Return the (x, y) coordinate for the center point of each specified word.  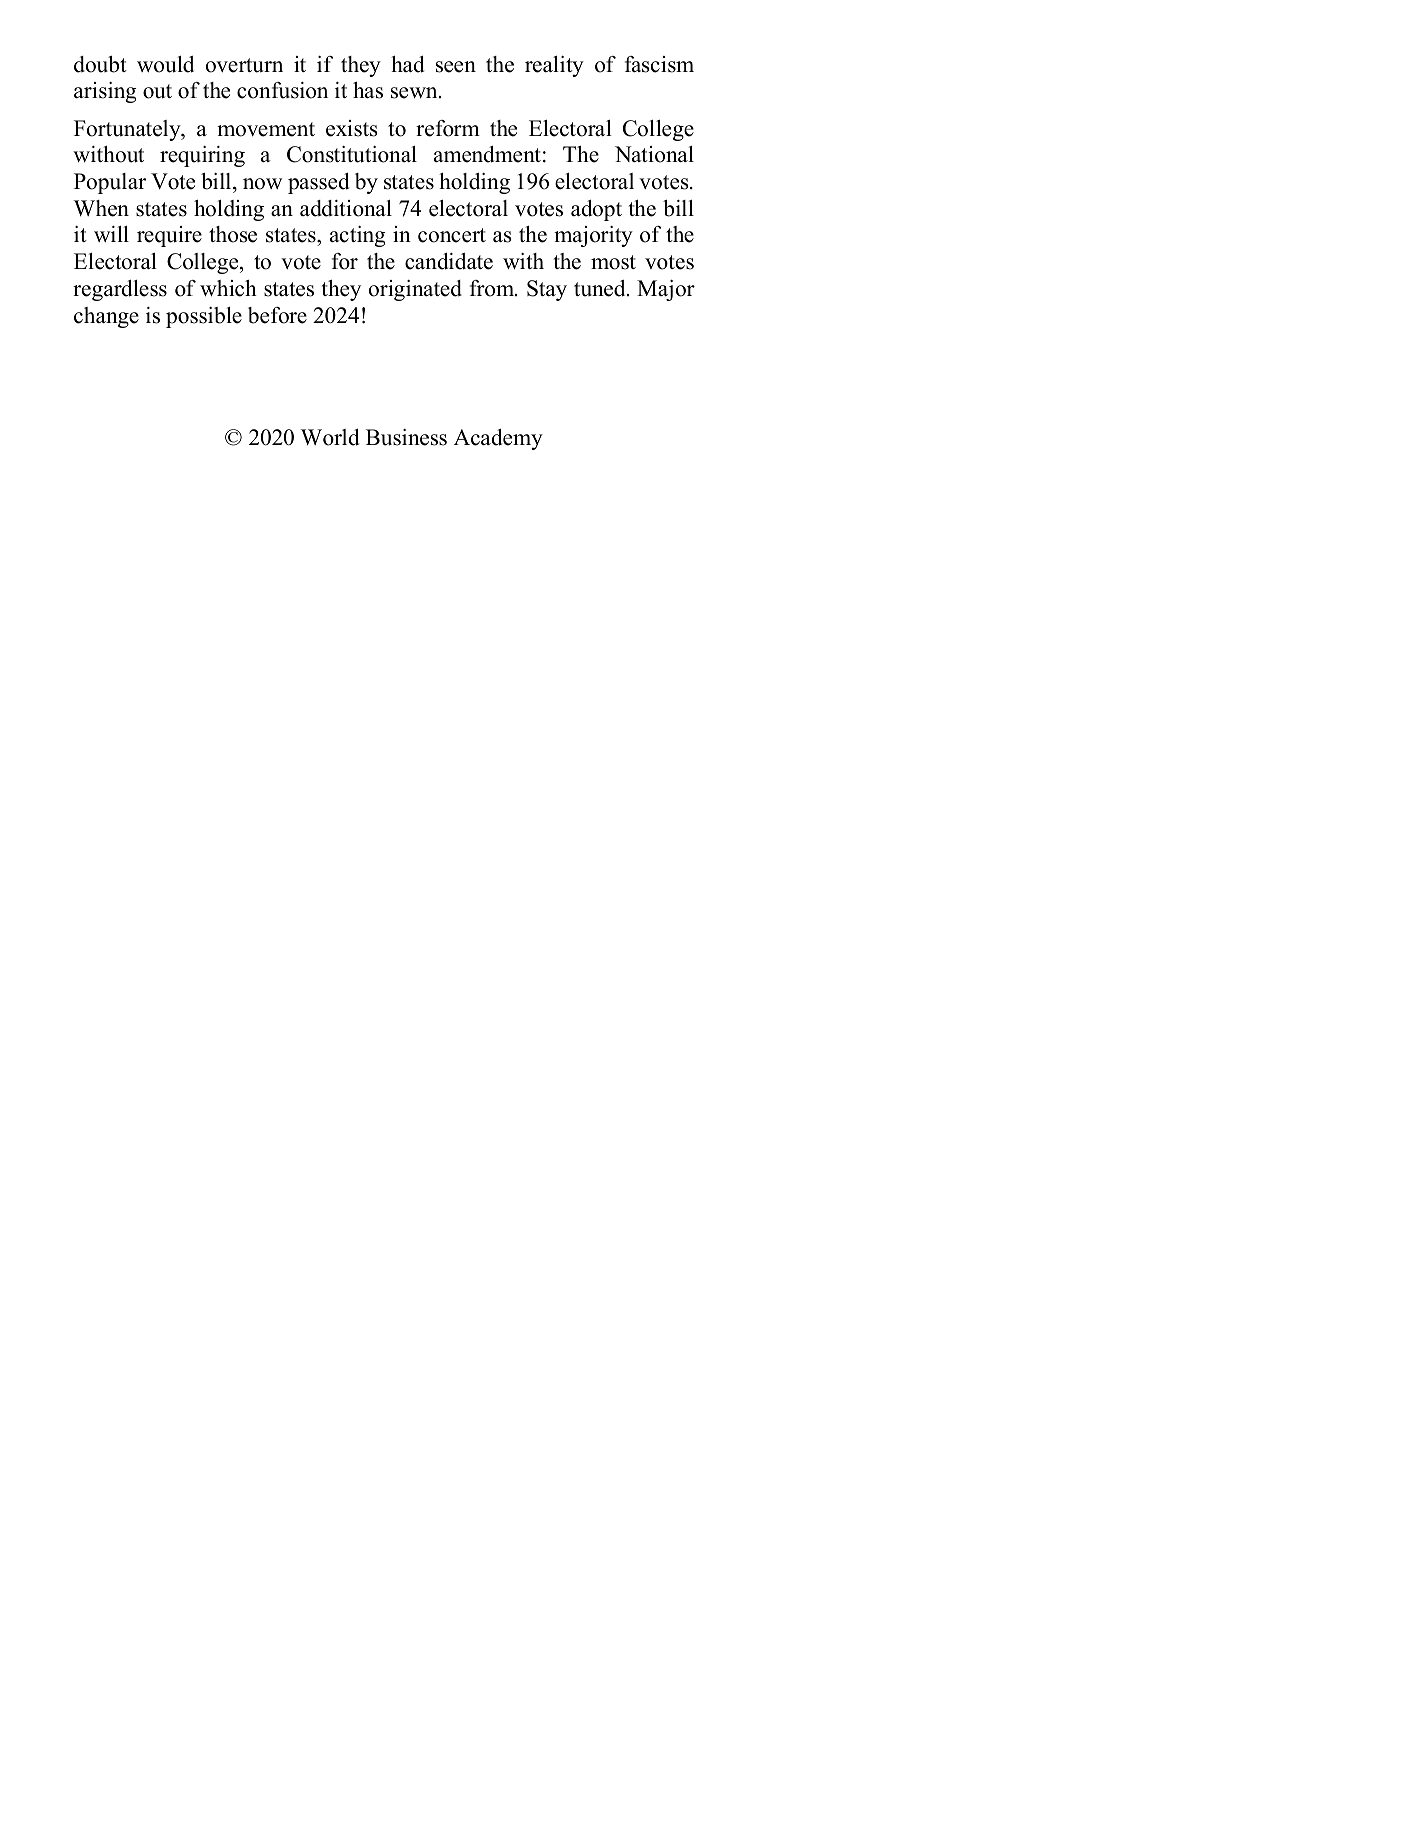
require (169, 236)
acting (358, 236)
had (408, 64)
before (277, 315)
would (165, 64)
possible (204, 317)
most (613, 262)
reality (554, 66)
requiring (202, 156)
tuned (601, 288)
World (330, 437)
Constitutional (352, 154)
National (654, 154)
